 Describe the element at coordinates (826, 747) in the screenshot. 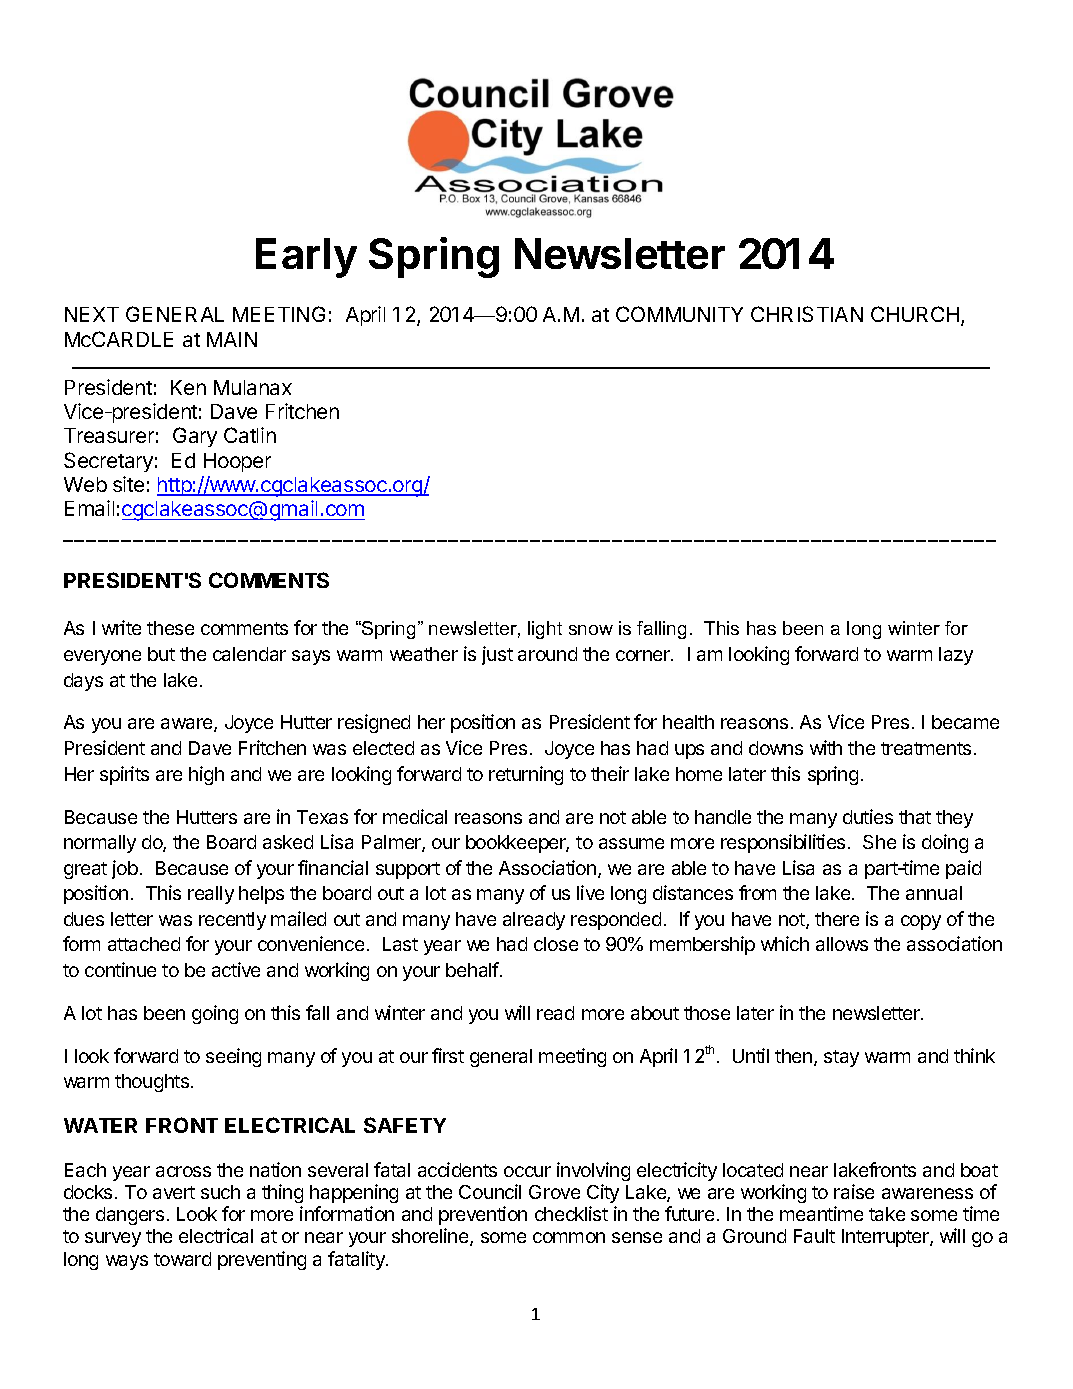

I see `with` at that location.
